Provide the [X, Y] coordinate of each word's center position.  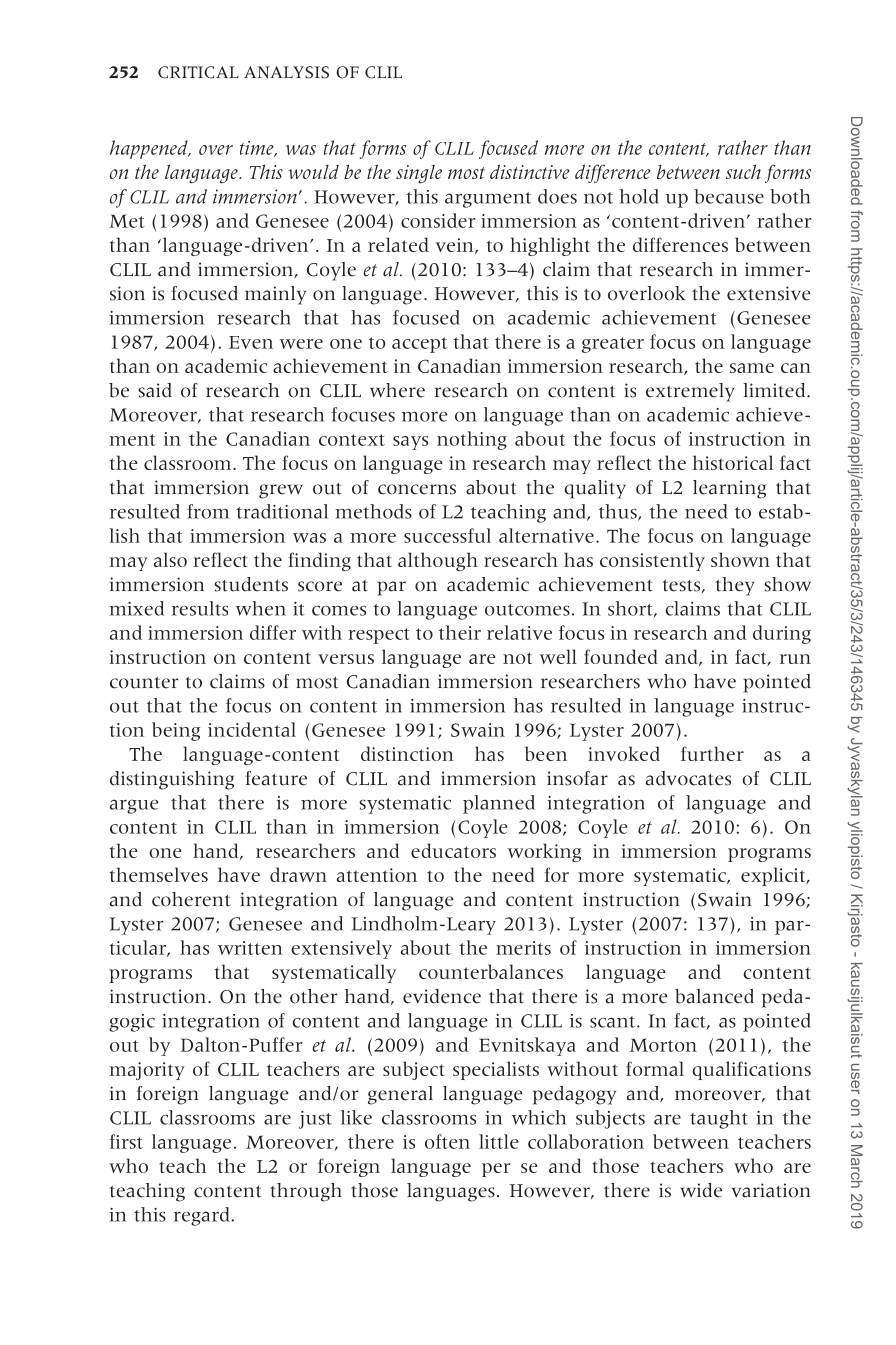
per [496, 1170]
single [419, 174]
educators [453, 850]
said [155, 390]
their [460, 632]
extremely [690, 392]
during [782, 634]
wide [701, 1190]
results [200, 608]
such [743, 171]
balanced [714, 996]
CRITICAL [198, 72]
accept [419, 345]
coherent [191, 899]
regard [203, 1216]
